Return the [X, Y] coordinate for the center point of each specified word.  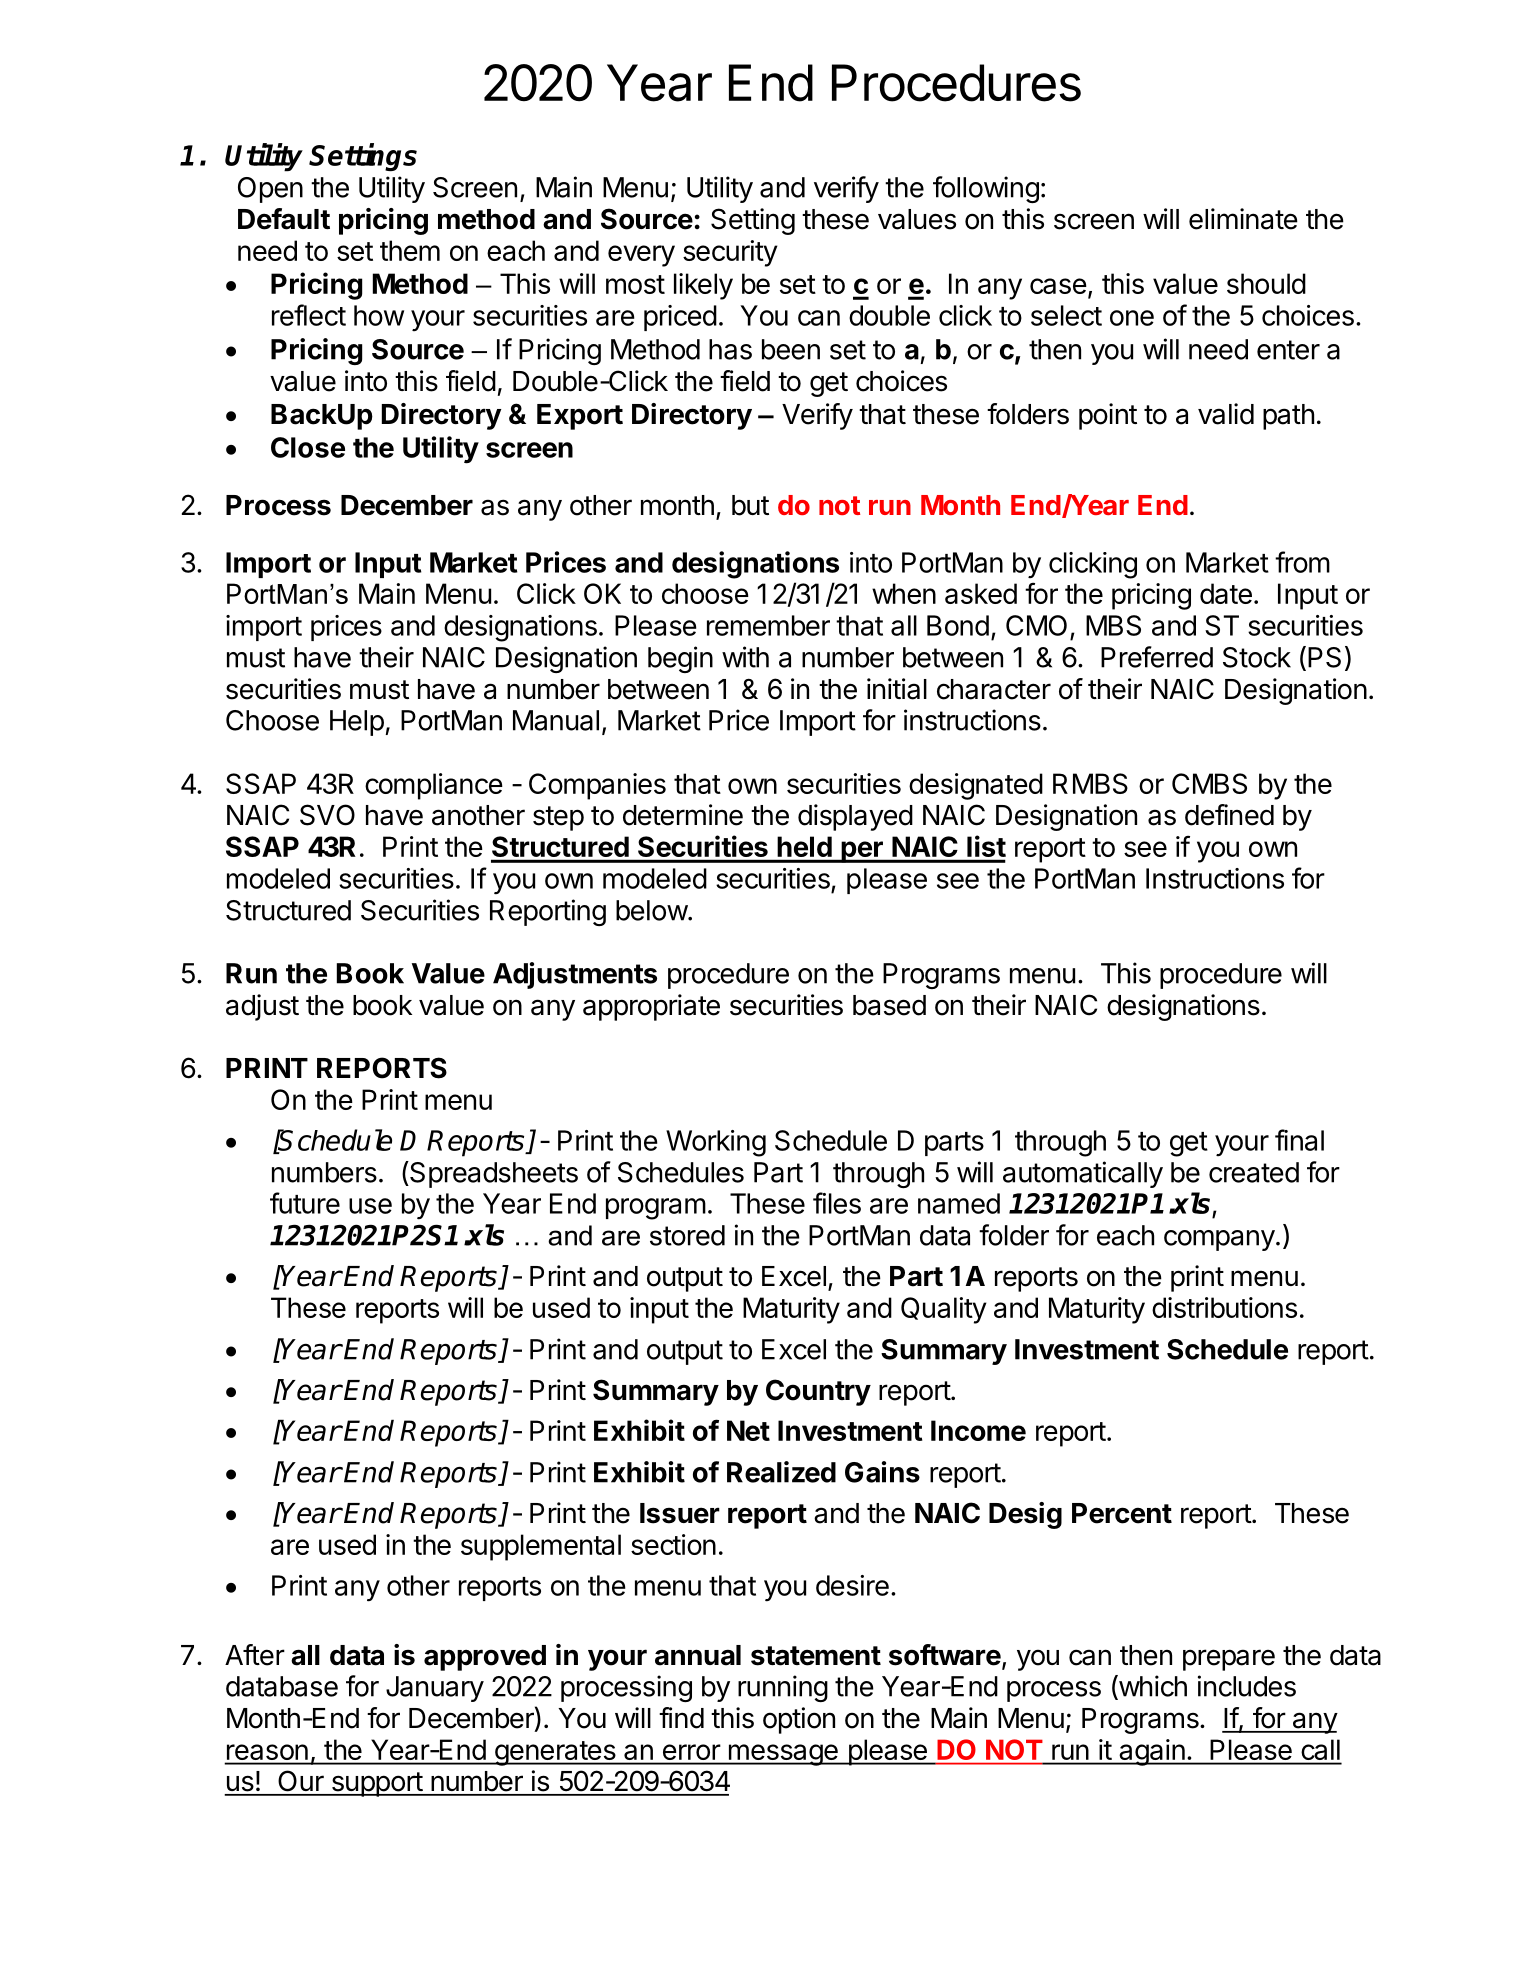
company [1219, 1240]
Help [357, 723]
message [783, 1755]
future [305, 1203]
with [745, 657]
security [730, 253]
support [376, 1784]
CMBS [1209, 783]
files [837, 1203]
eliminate [1243, 219]
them [410, 250]
